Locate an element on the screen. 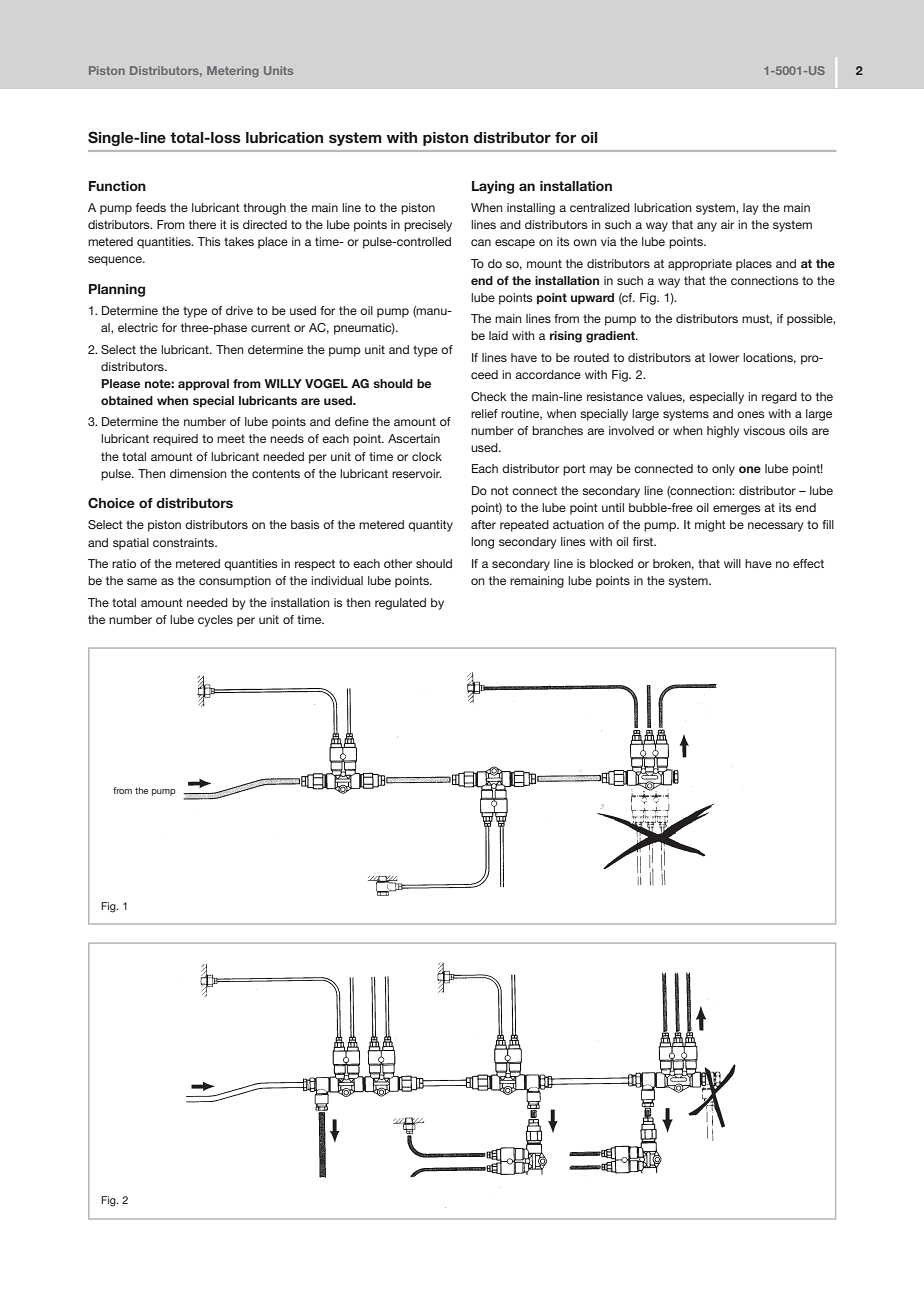  regulated is located at coordinates (400, 604).
